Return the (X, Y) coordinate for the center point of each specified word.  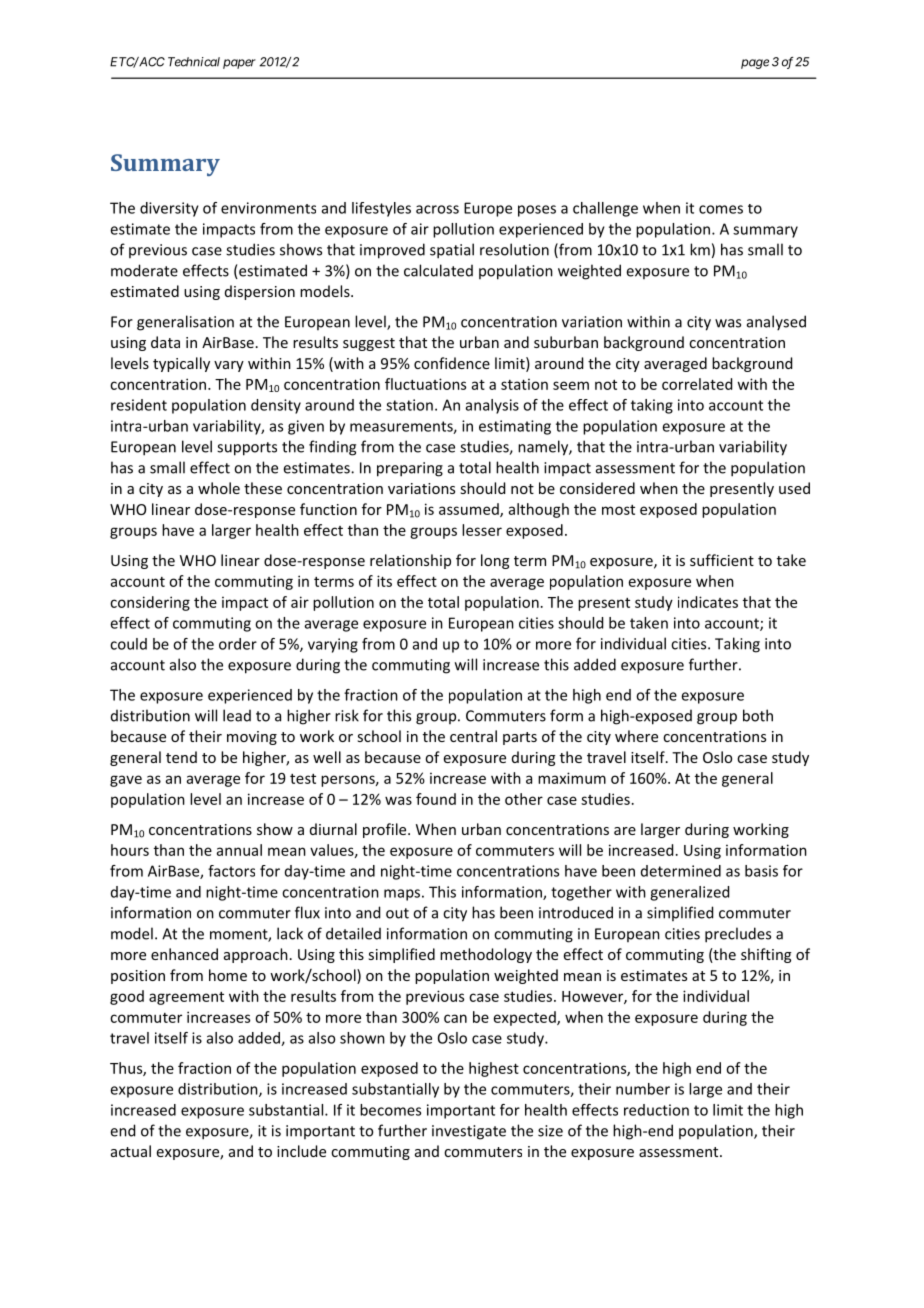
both (758, 715)
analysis (492, 406)
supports (247, 449)
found (436, 799)
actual (131, 1151)
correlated (697, 384)
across (437, 209)
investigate (469, 1132)
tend (181, 757)
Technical (192, 62)
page (755, 64)
